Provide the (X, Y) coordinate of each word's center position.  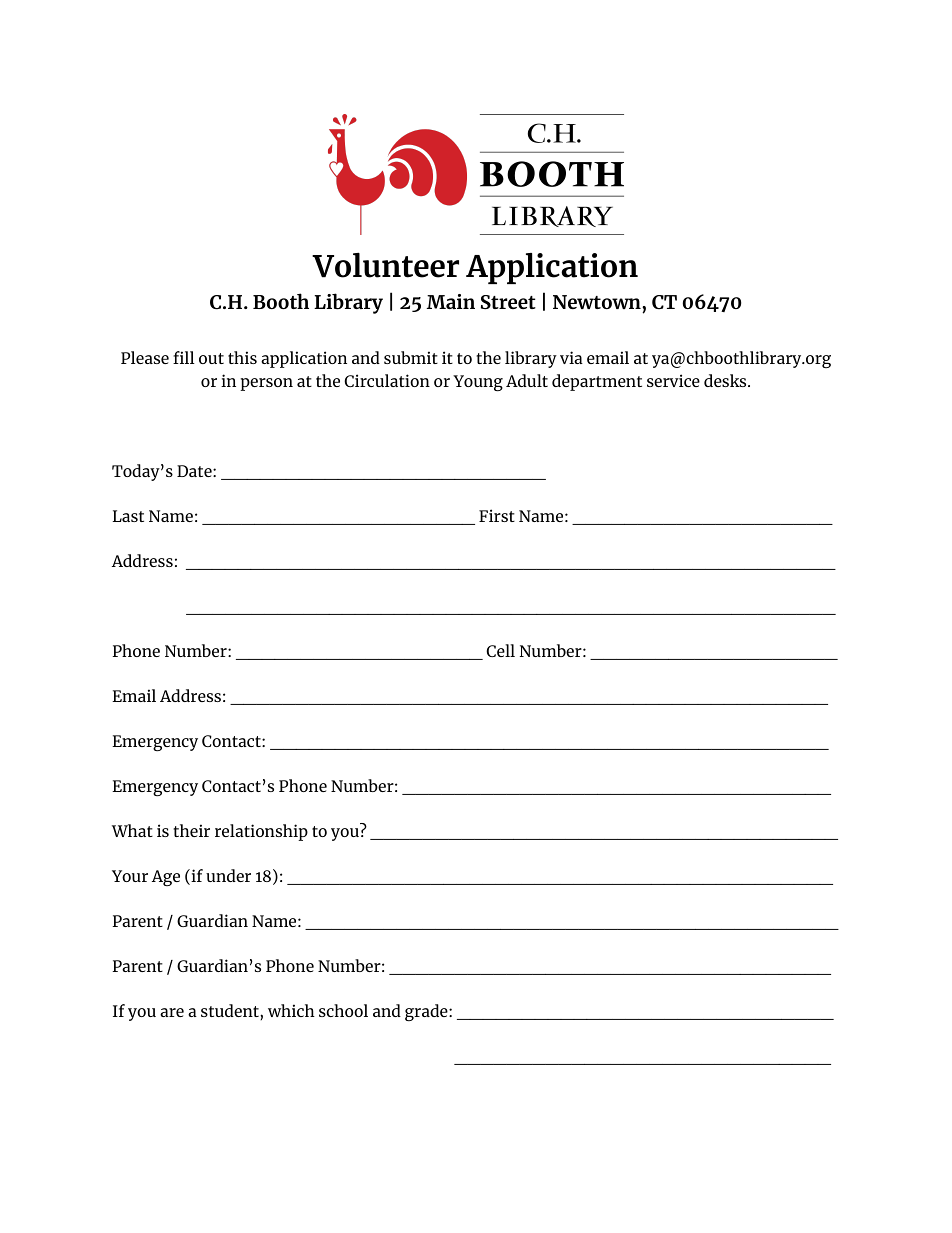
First (497, 515)
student (231, 1010)
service (673, 380)
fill (184, 357)
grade (427, 1012)
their (191, 830)
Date (195, 471)
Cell (500, 650)
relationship (261, 832)
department (597, 382)
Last (128, 516)
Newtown (598, 302)
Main (451, 301)
